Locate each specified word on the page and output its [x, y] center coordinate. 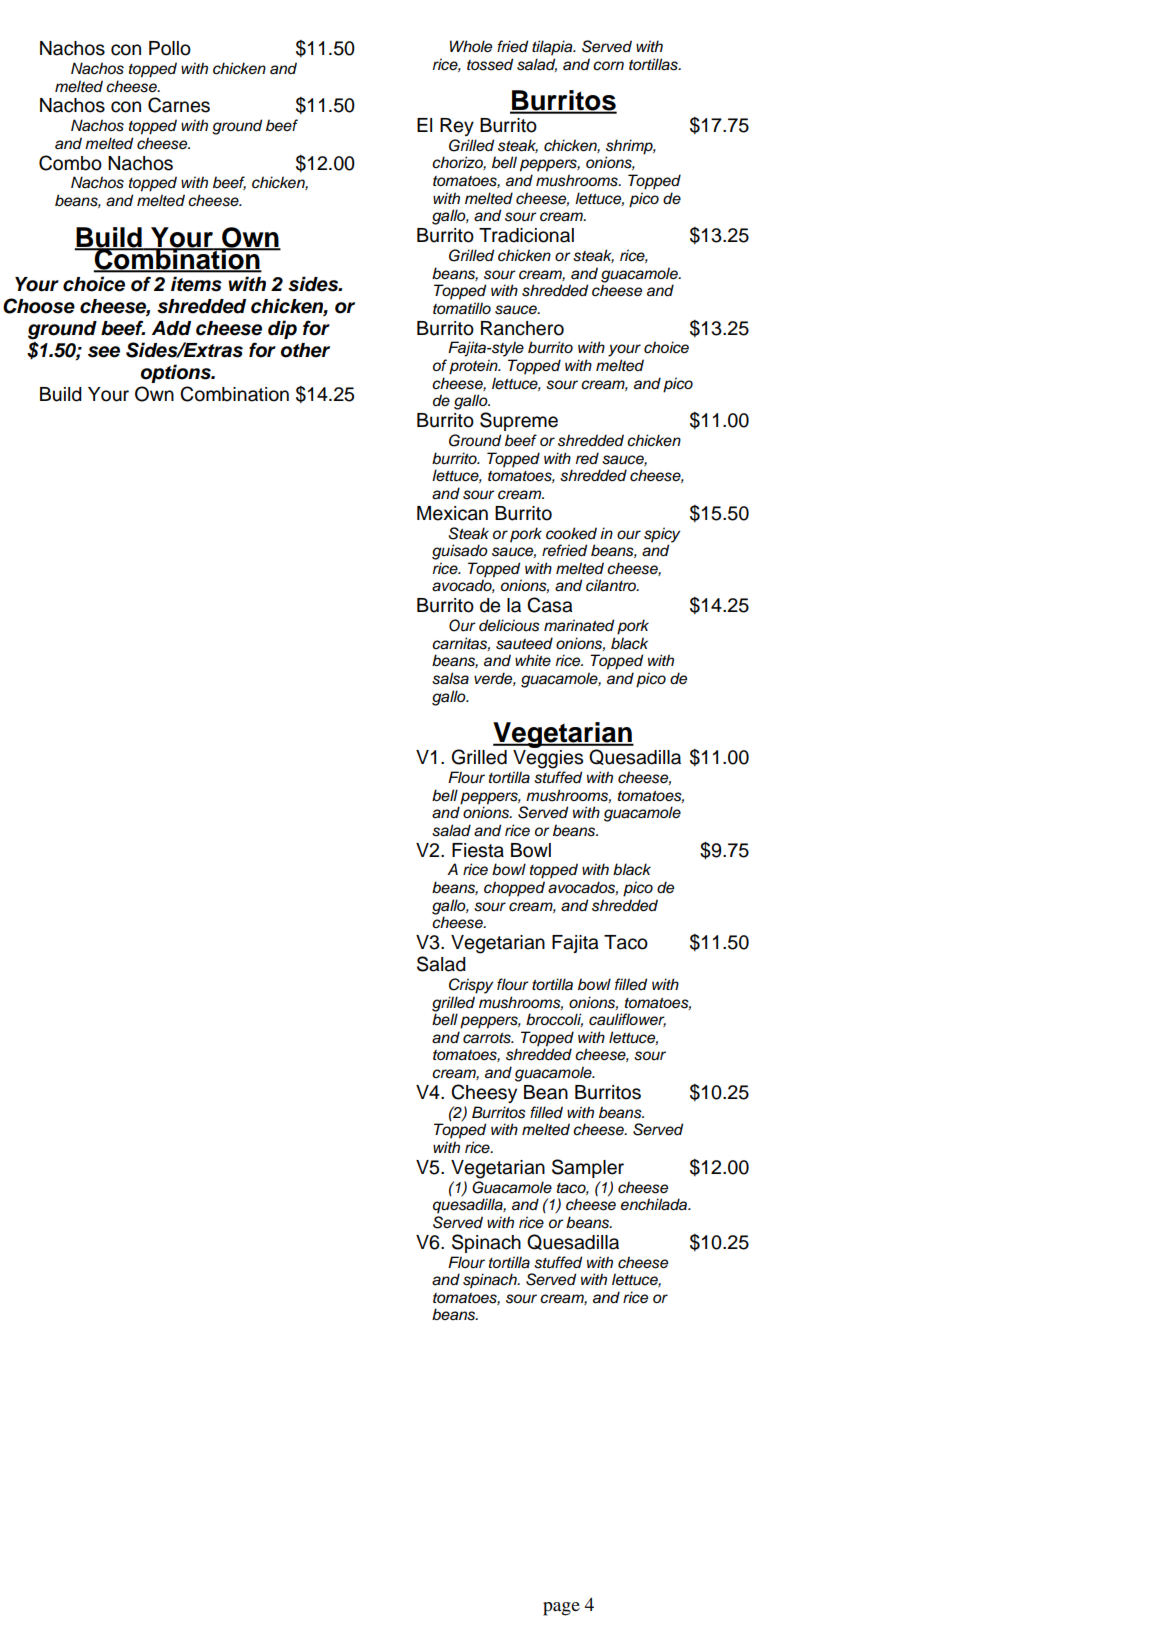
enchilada [655, 1204]
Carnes [179, 105]
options [177, 373]
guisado [460, 552]
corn [608, 65]
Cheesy [484, 1093]
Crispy [471, 986]
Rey [457, 127]
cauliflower [627, 1020]
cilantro [612, 585]
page [561, 1609]
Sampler [588, 1168]
